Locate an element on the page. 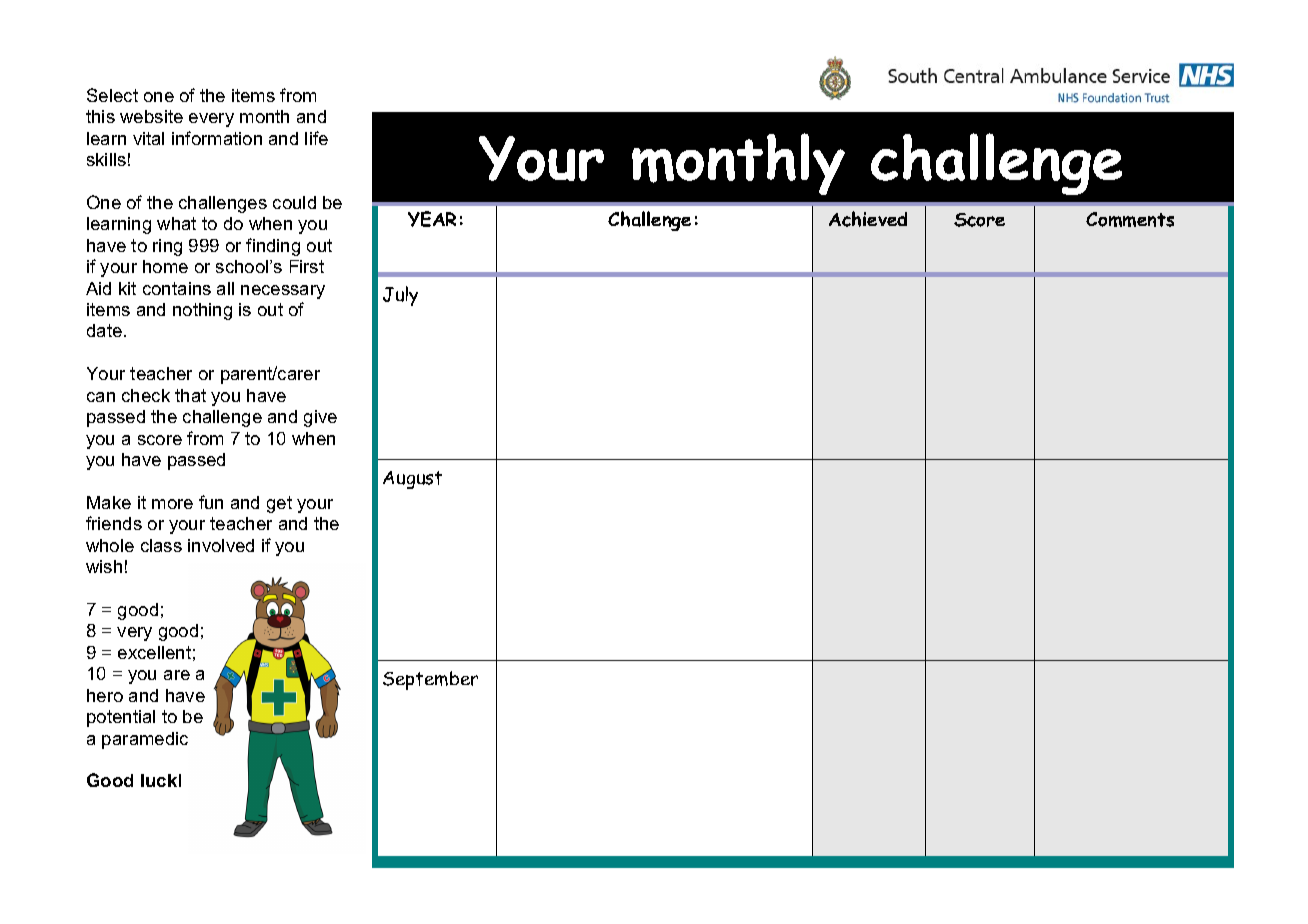  wish is located at coordinates (104, 566).
